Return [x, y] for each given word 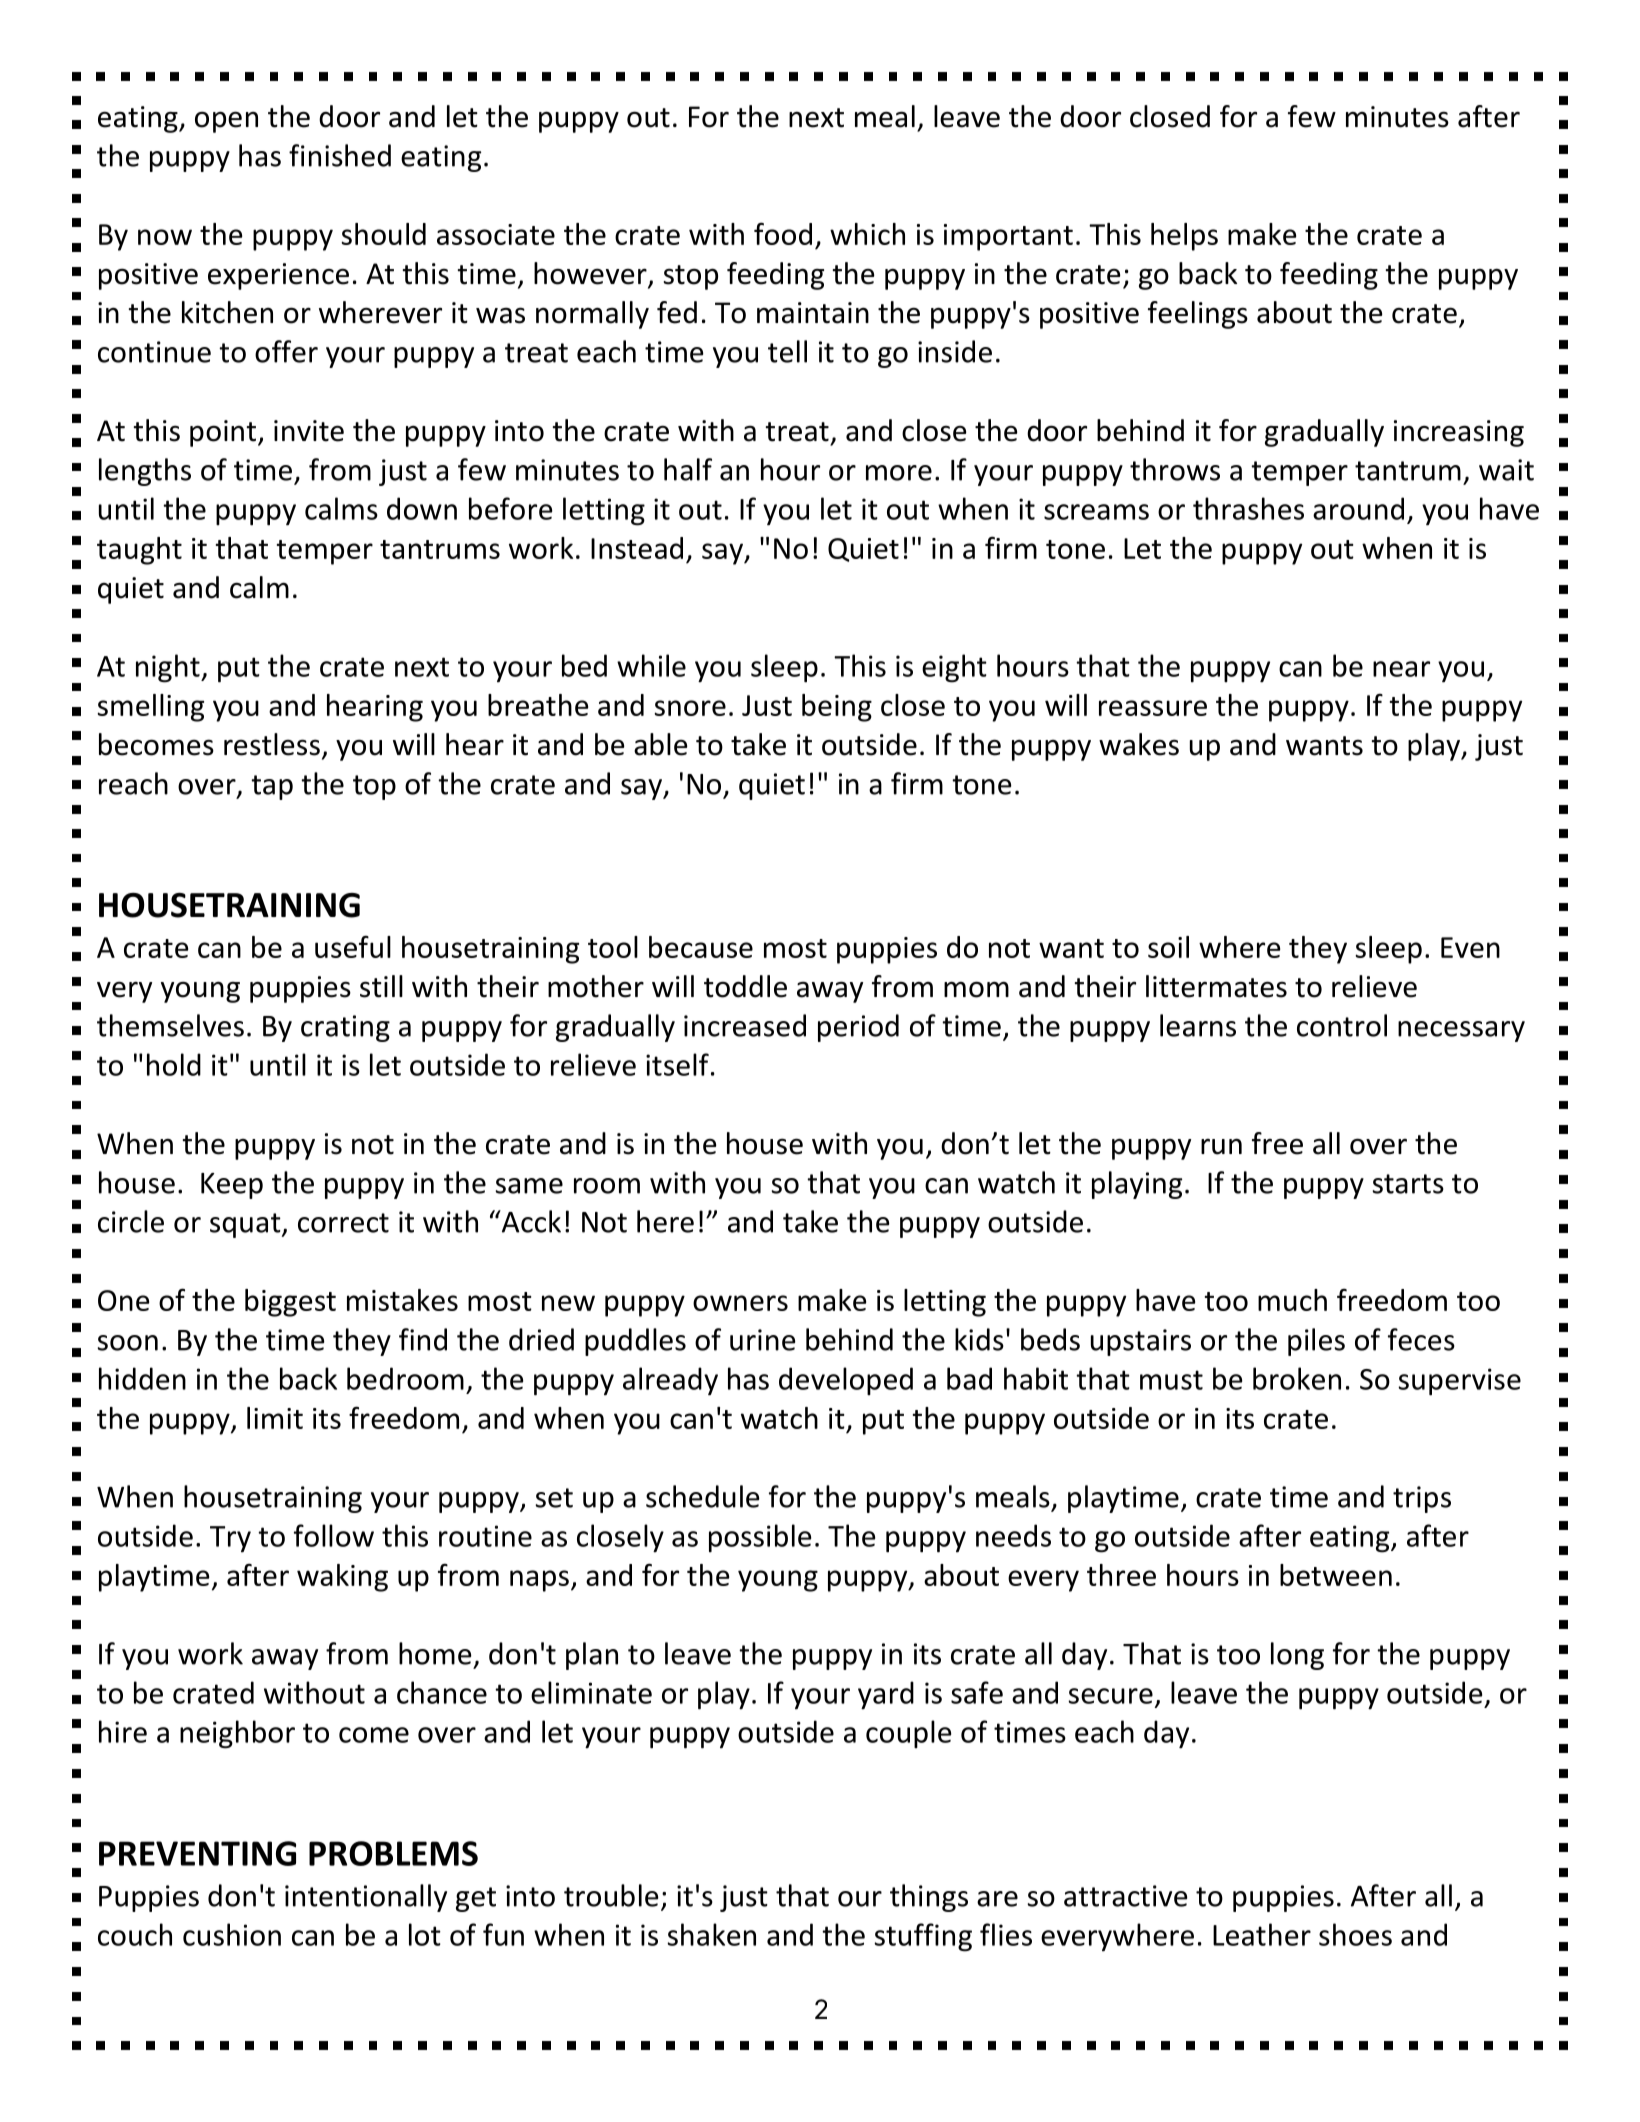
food [783, 233]
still [381, 986]
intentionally [366, 1898]
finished [340, 155]
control [1342, 1025]
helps [1184, 237]
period [858, 1028]
